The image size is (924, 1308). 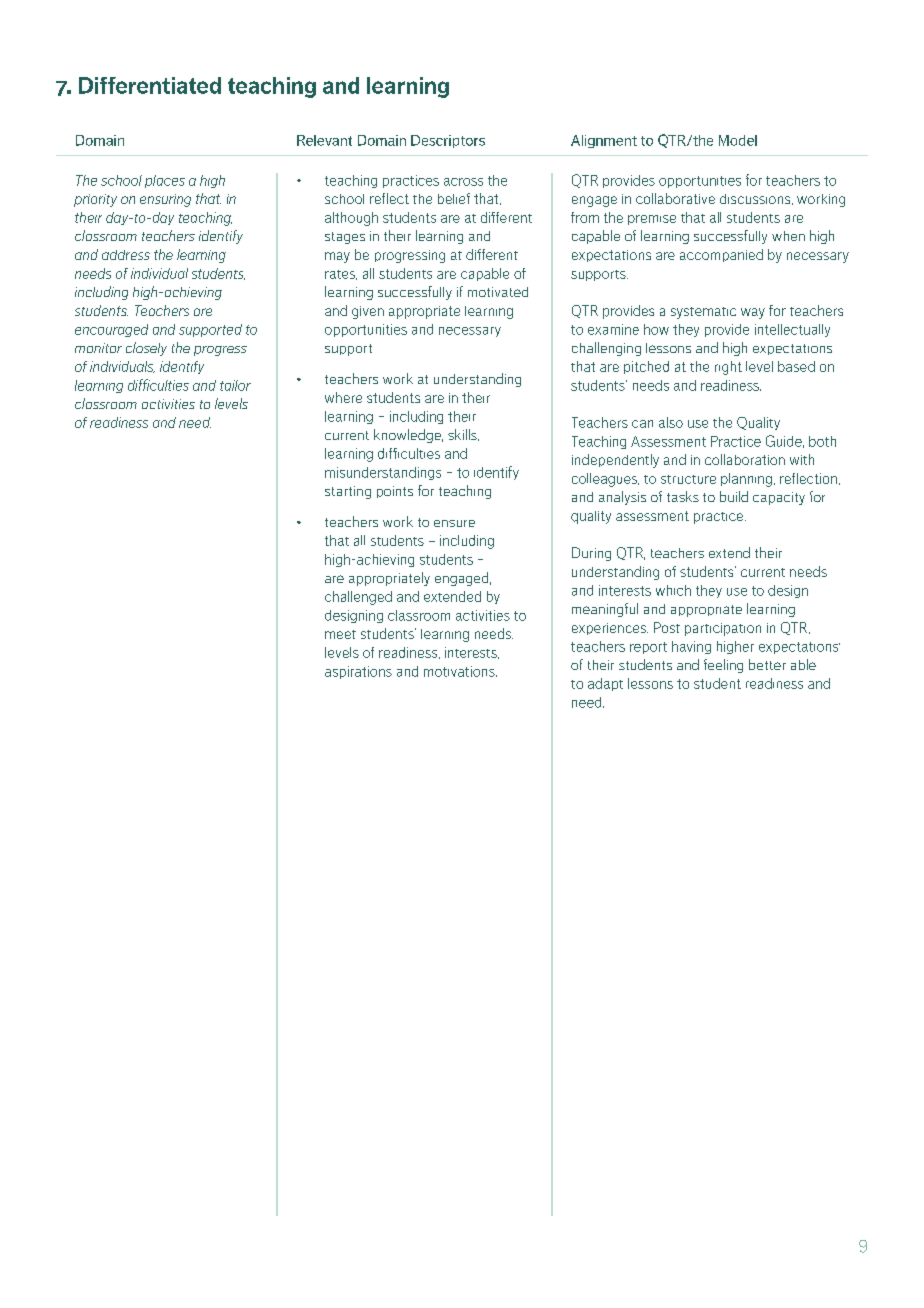 I want to click on aspirations, so click(x=358, y=672).
